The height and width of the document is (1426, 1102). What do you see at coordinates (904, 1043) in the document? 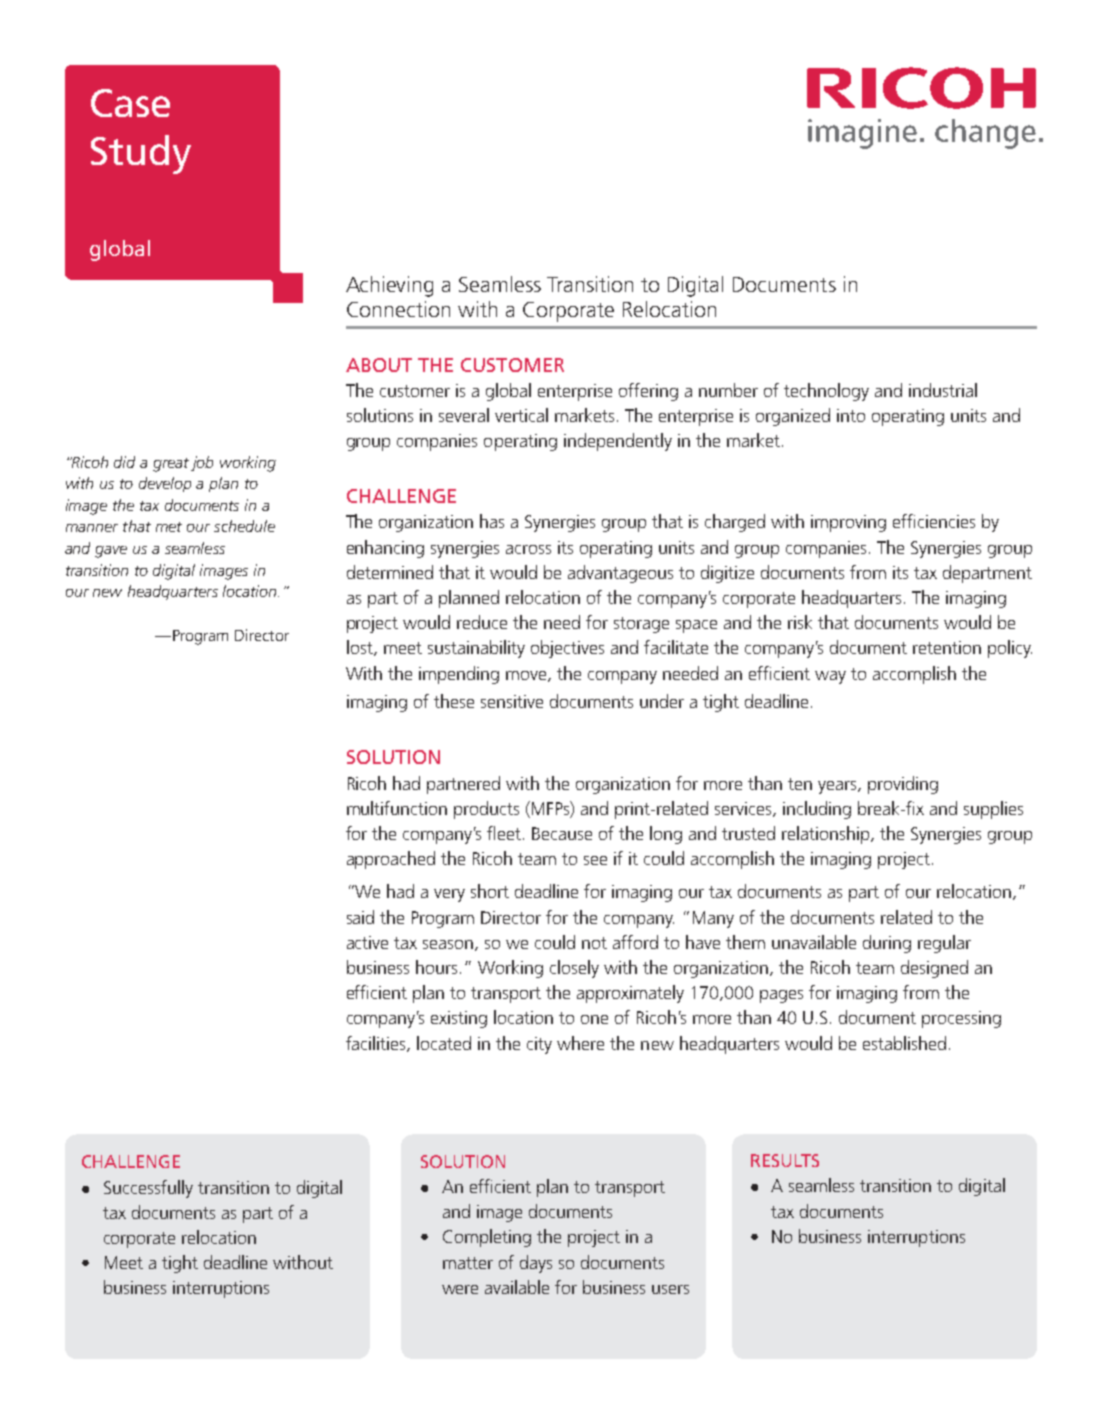
I see `established` at bounding box center [904, 1043].
